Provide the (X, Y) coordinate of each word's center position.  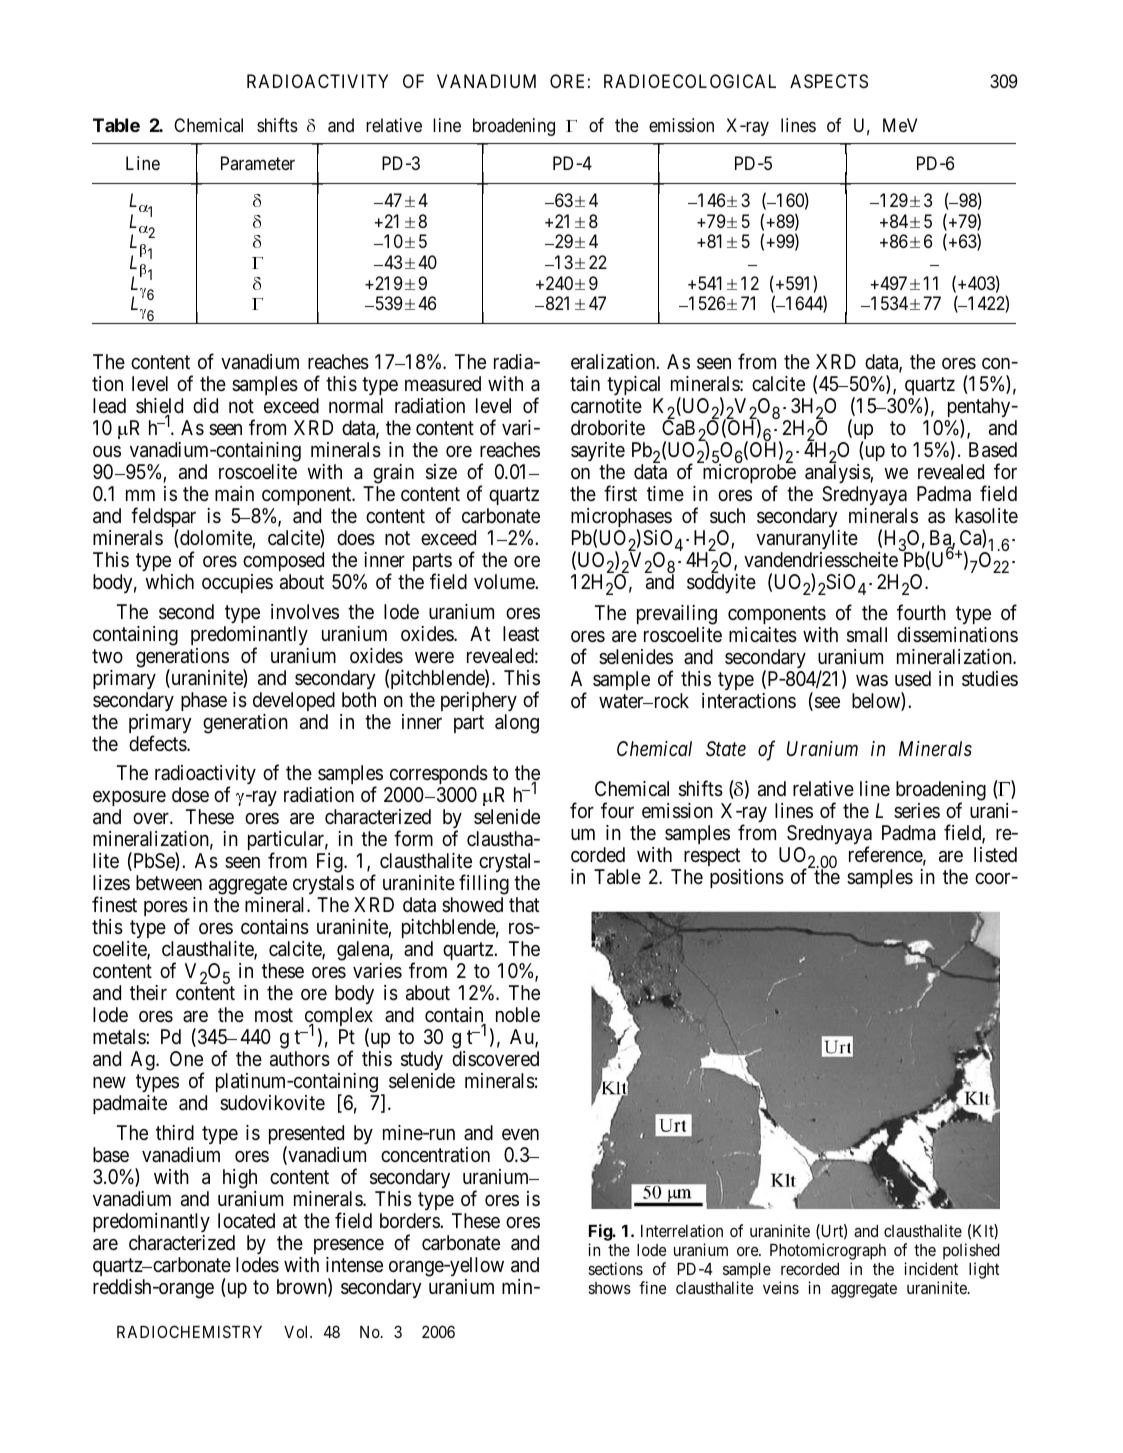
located (246, 1220)
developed (294, 701)
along (517, 724)
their (148, 992)
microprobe (749, 475)
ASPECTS (829, 81)
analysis (838, 473)
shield (159, 407)
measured (443, 384)
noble (518, 1014)
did (205, 405)
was (872, 681)
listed (995, 854)
